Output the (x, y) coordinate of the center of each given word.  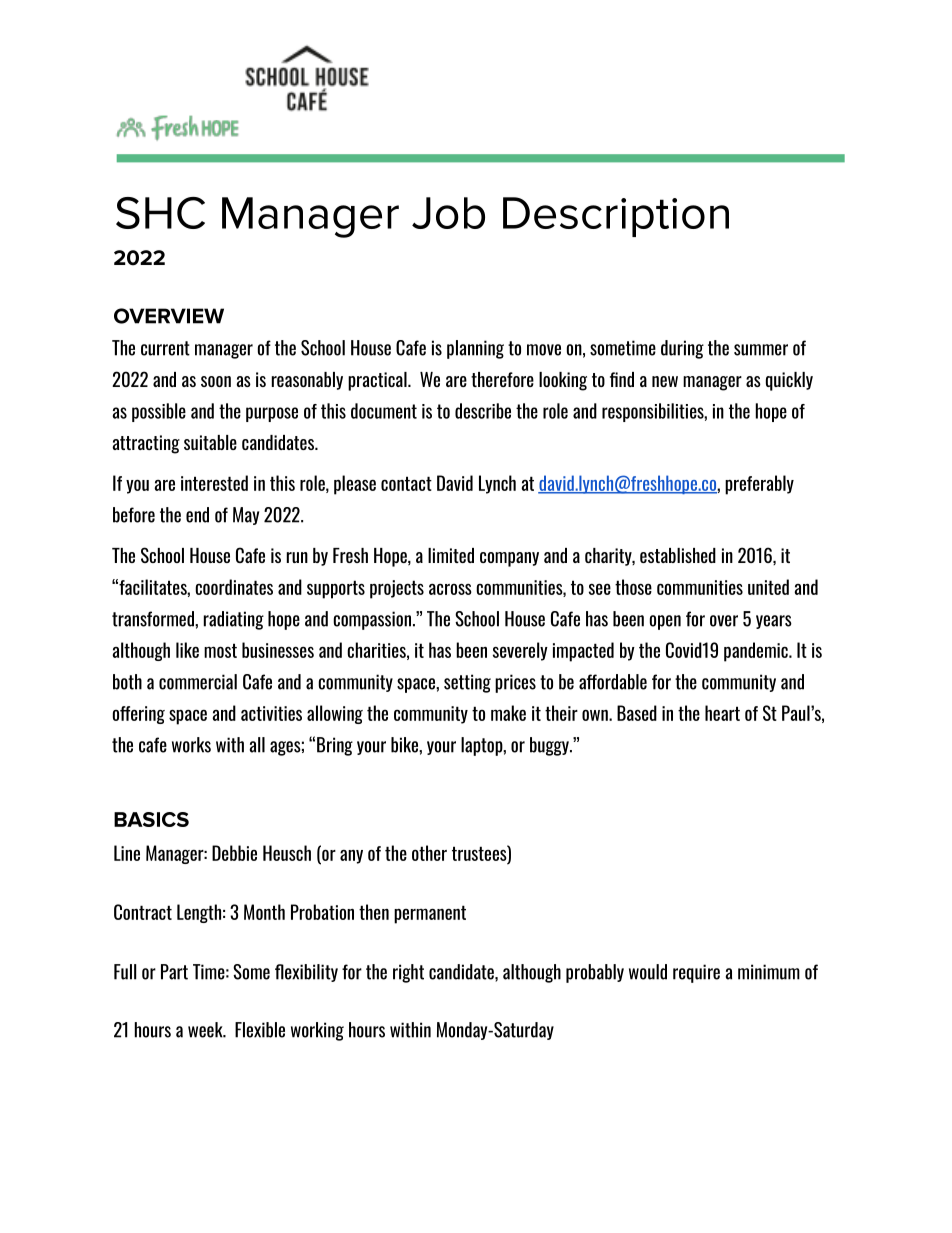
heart (722, 713)
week (206, 1030)
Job (448, 213)
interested (214, 483)
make (508, 713)
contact (406, 483)
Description (616, 217)
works (191, 745)
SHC (160, 213)
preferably (759, 485)
